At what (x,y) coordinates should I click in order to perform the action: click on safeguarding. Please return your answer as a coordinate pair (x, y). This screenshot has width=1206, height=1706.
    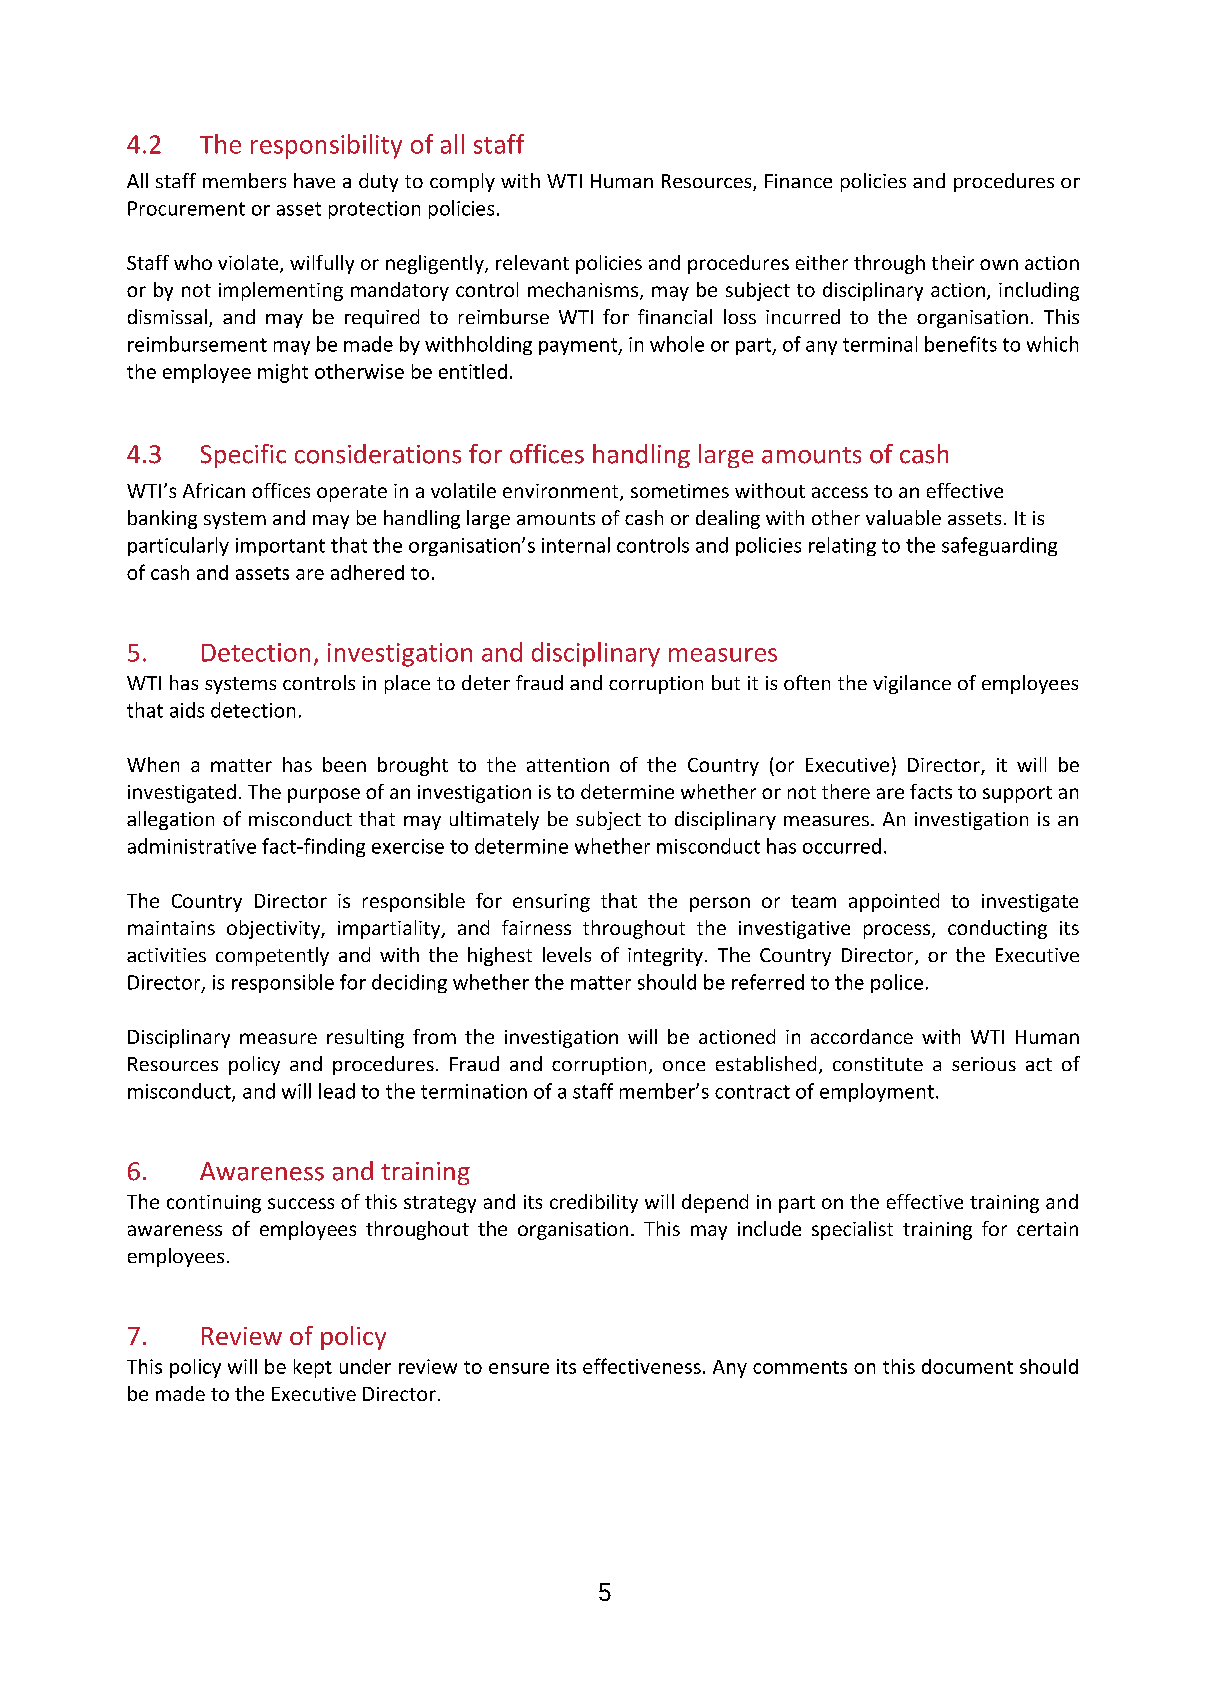
    Looking at the image, I should click on (999, 546).
